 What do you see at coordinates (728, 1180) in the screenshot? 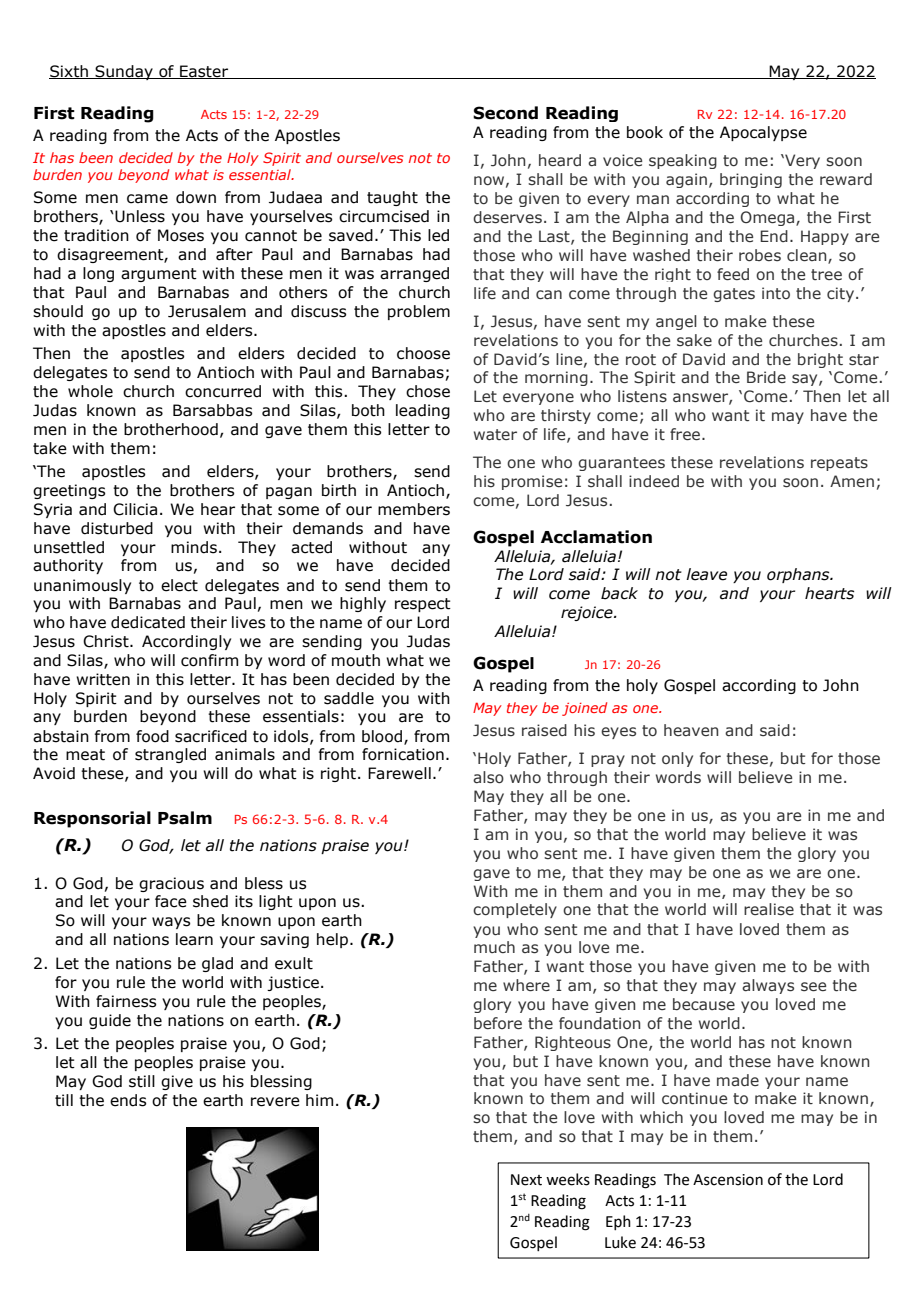
I see `Ascension` at bounding box center [728, 1180].
